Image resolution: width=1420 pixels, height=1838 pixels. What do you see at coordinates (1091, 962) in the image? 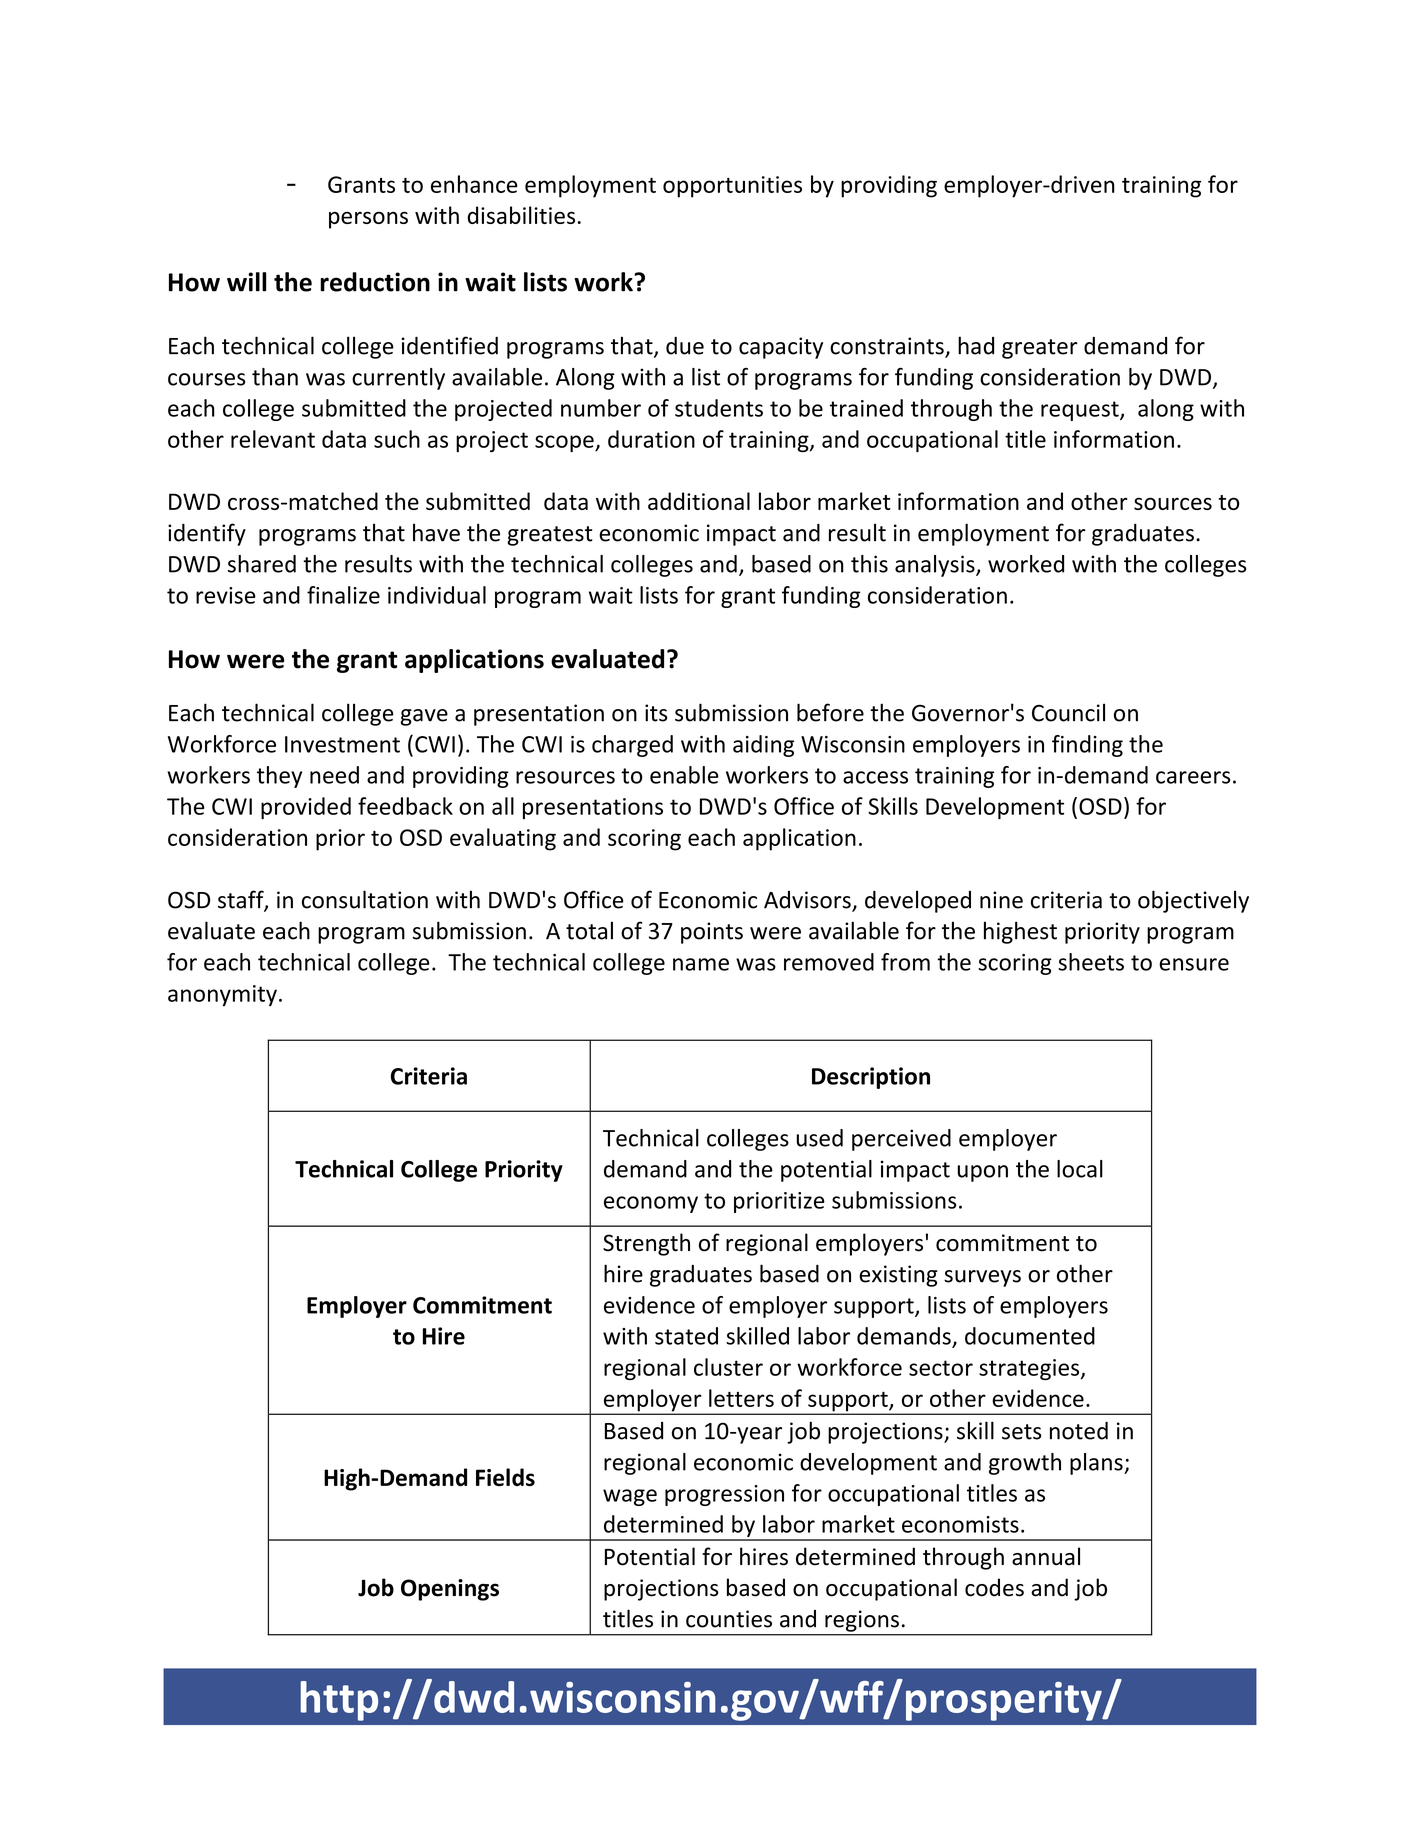
I see `sheets` at bounding box center [1091, 962].
